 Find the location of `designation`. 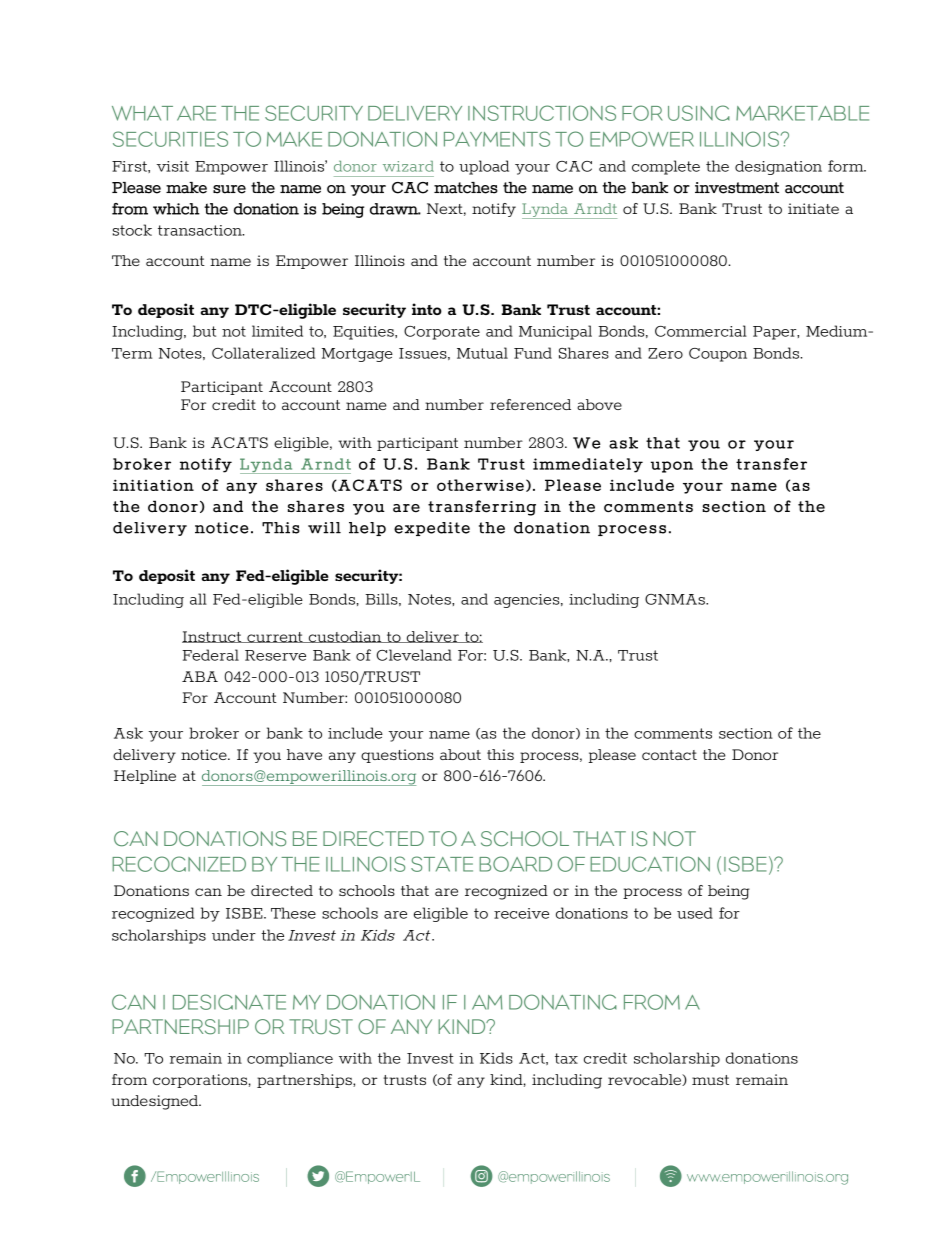

designation is located at coordinates (778, 167).
